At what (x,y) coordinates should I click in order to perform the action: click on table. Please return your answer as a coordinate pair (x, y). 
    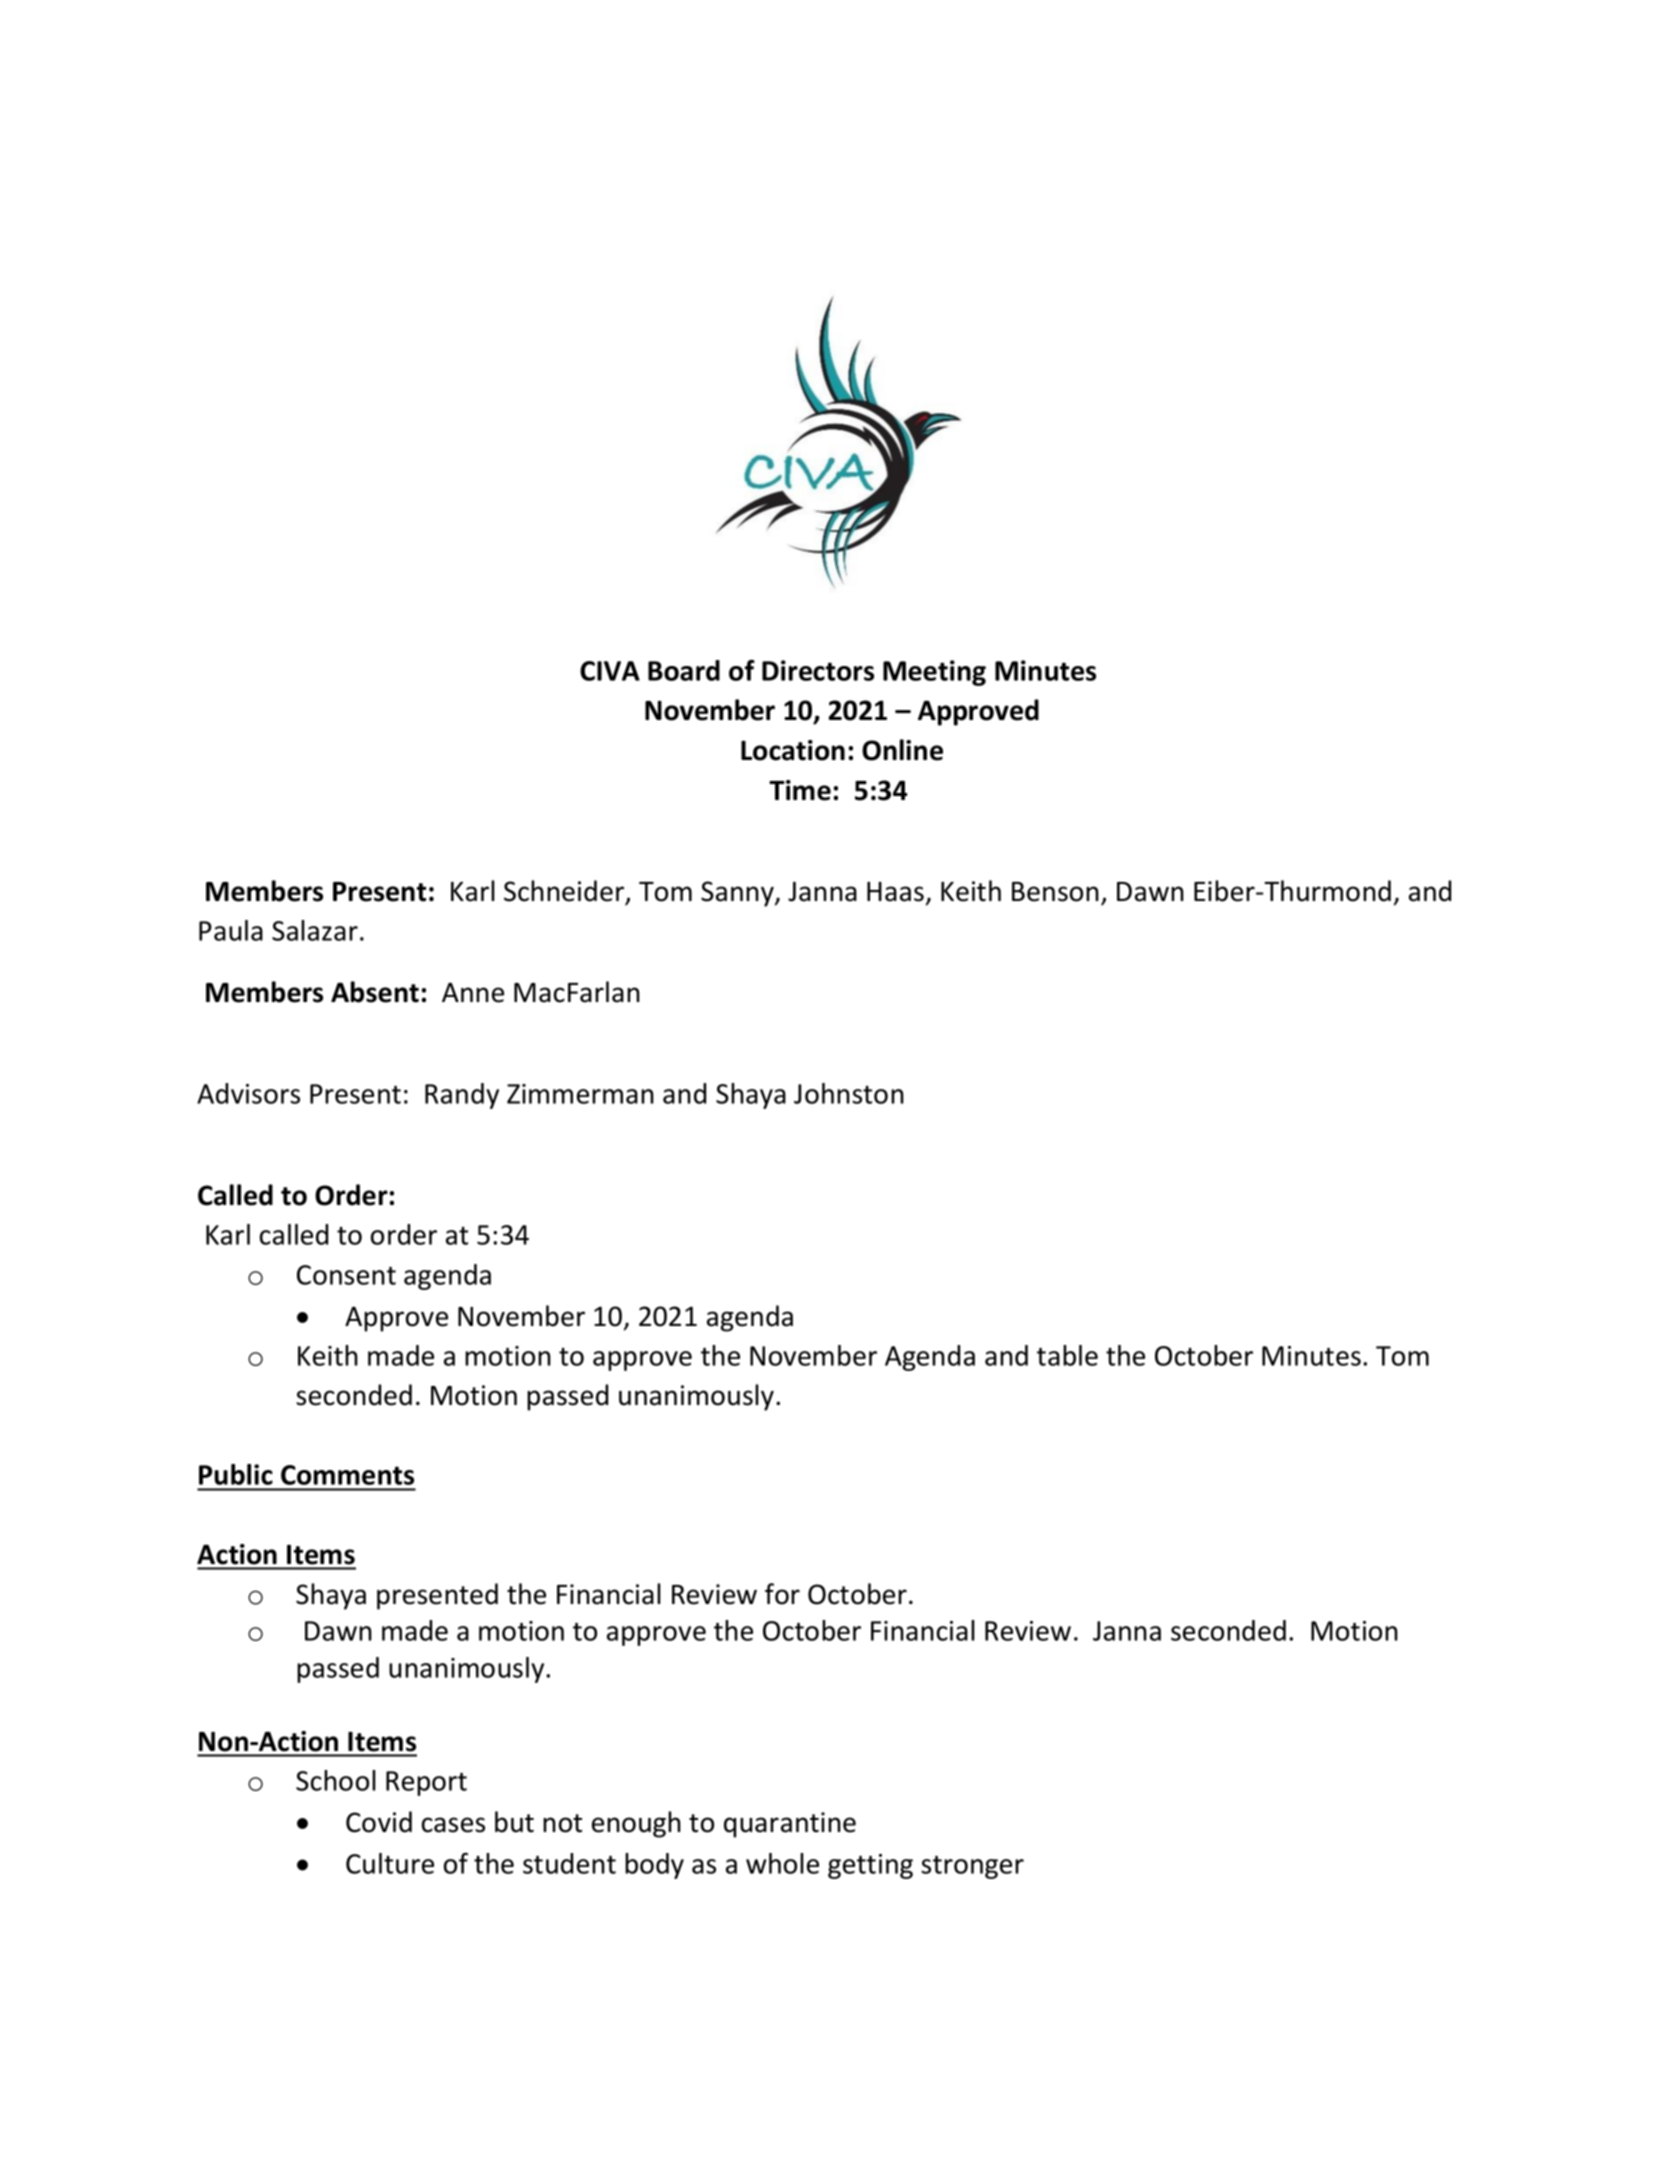
    Looking at the image, I should click on (1067, 1355).
